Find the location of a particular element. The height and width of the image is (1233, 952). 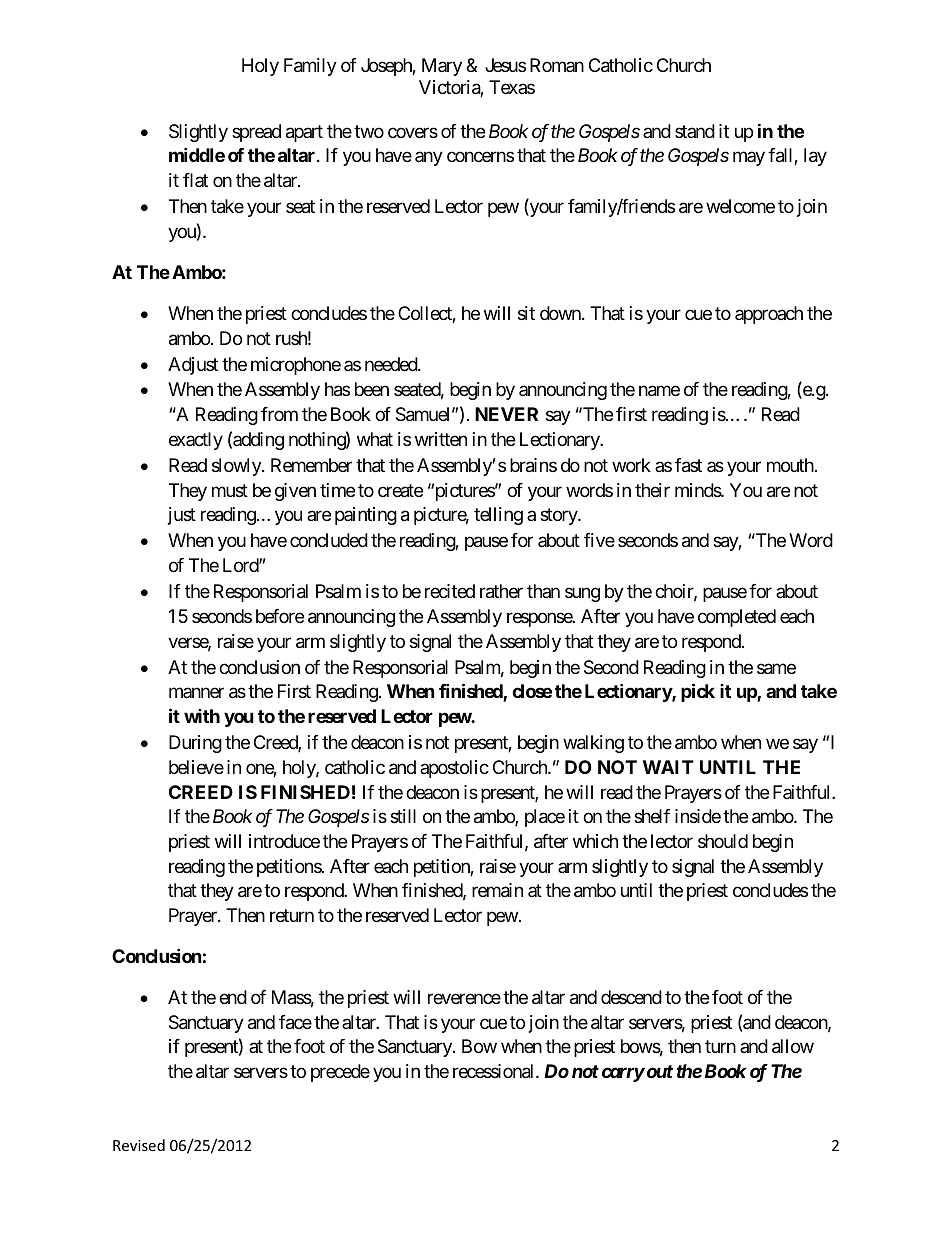

before is located at coordinates (280, 616).
